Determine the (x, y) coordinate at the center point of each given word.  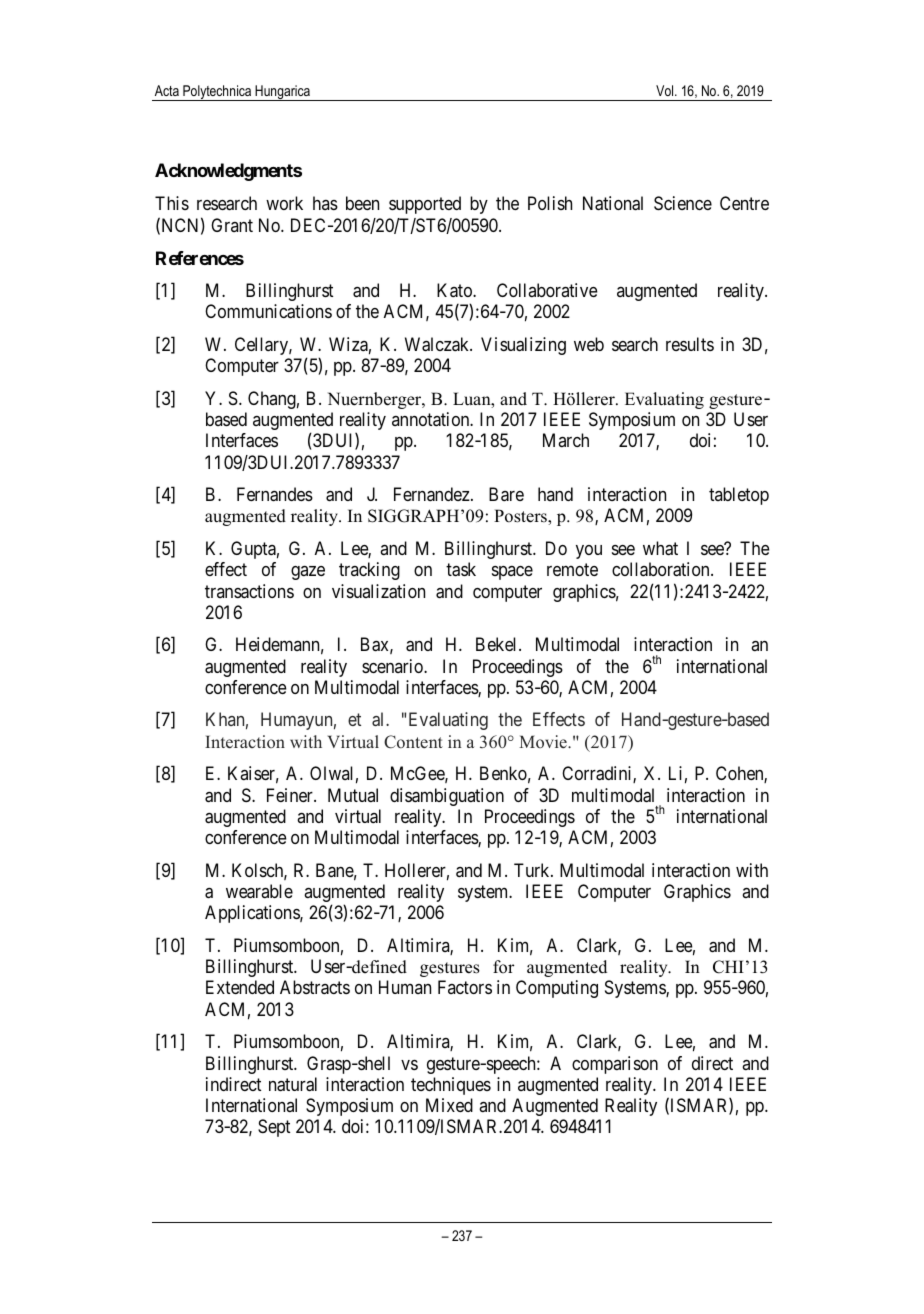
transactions (249, 591)
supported (425, 205)
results (690, 344)
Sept (274, 1128)
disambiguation (447, 797)
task (461, 569)
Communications (268, 311)
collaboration (662, 569)
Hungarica (282, 93)
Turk (533, 870)
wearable (259, 891)
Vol (666, 90)
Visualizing (523, 346)
